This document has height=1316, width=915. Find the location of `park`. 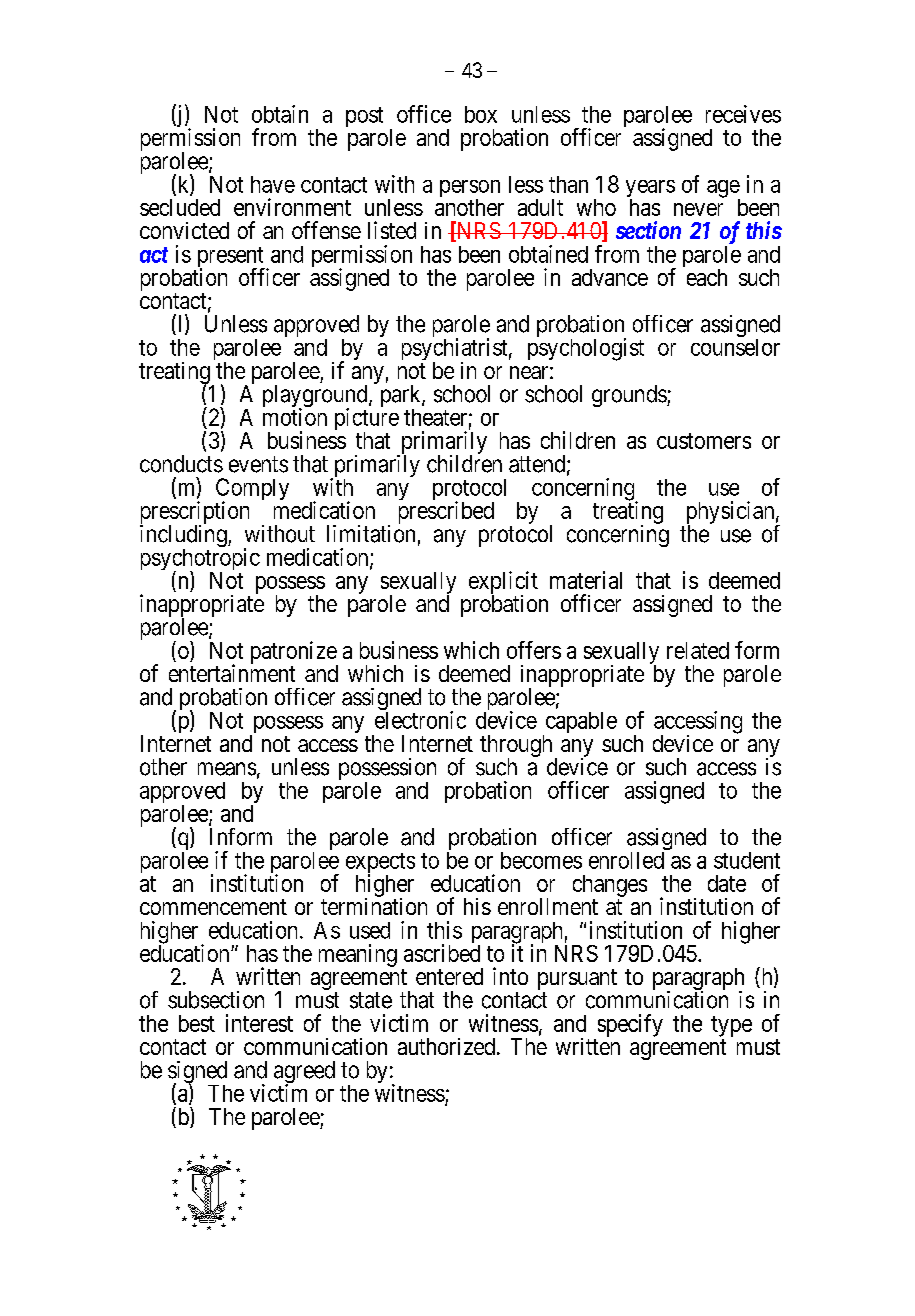

park is located at coordinates (402, 397).
